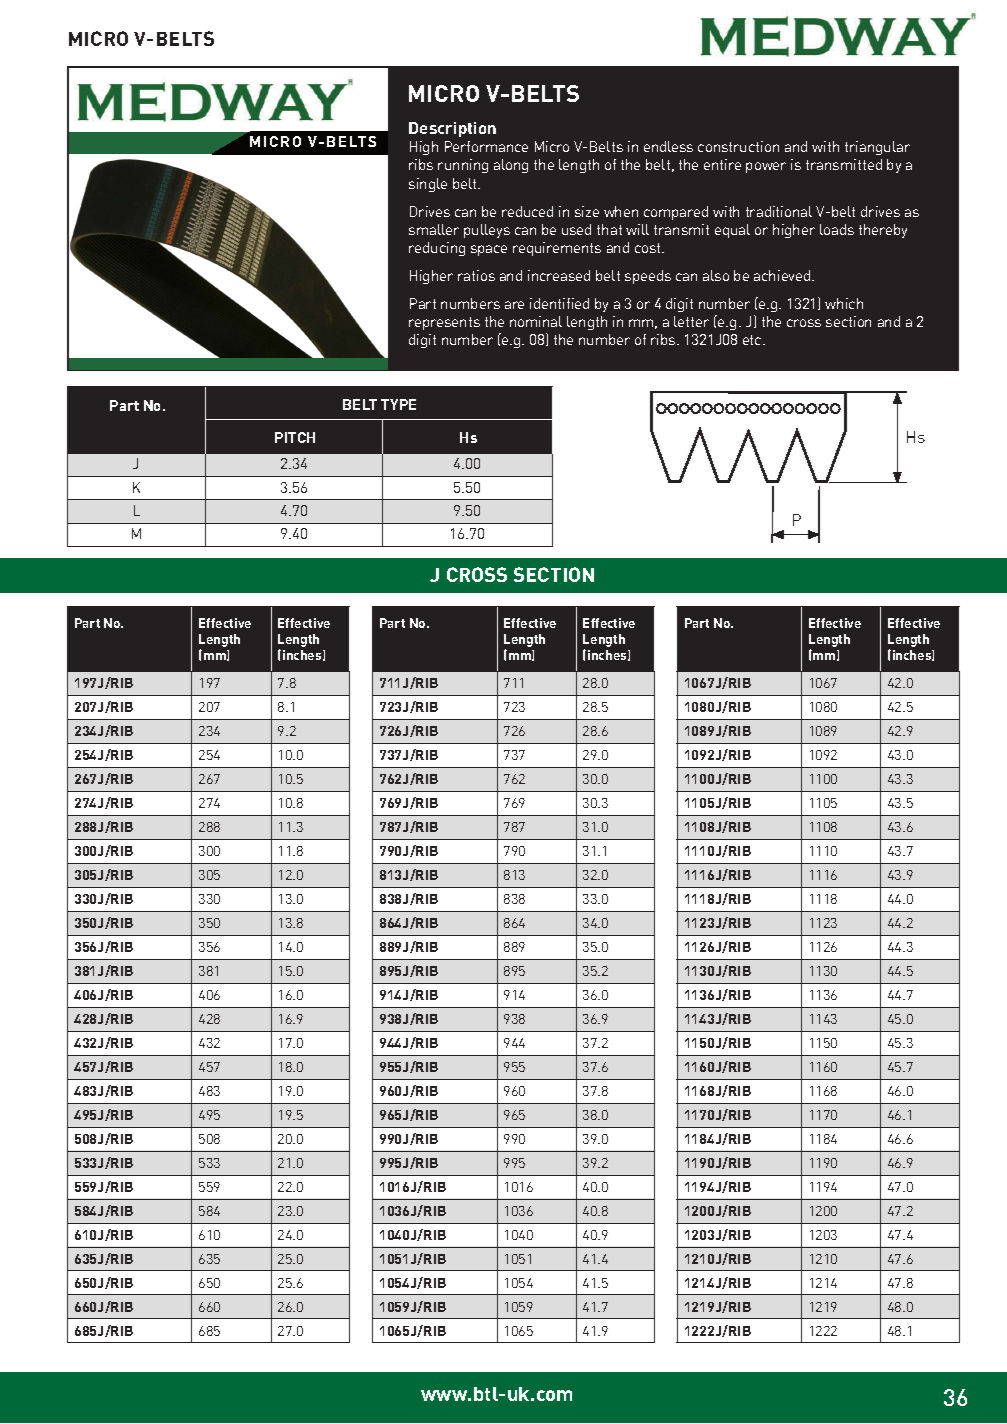 Image resolution: width=1007 pixels, height=1424 pixels. I want to click on PITCH, so click(295, 437).
